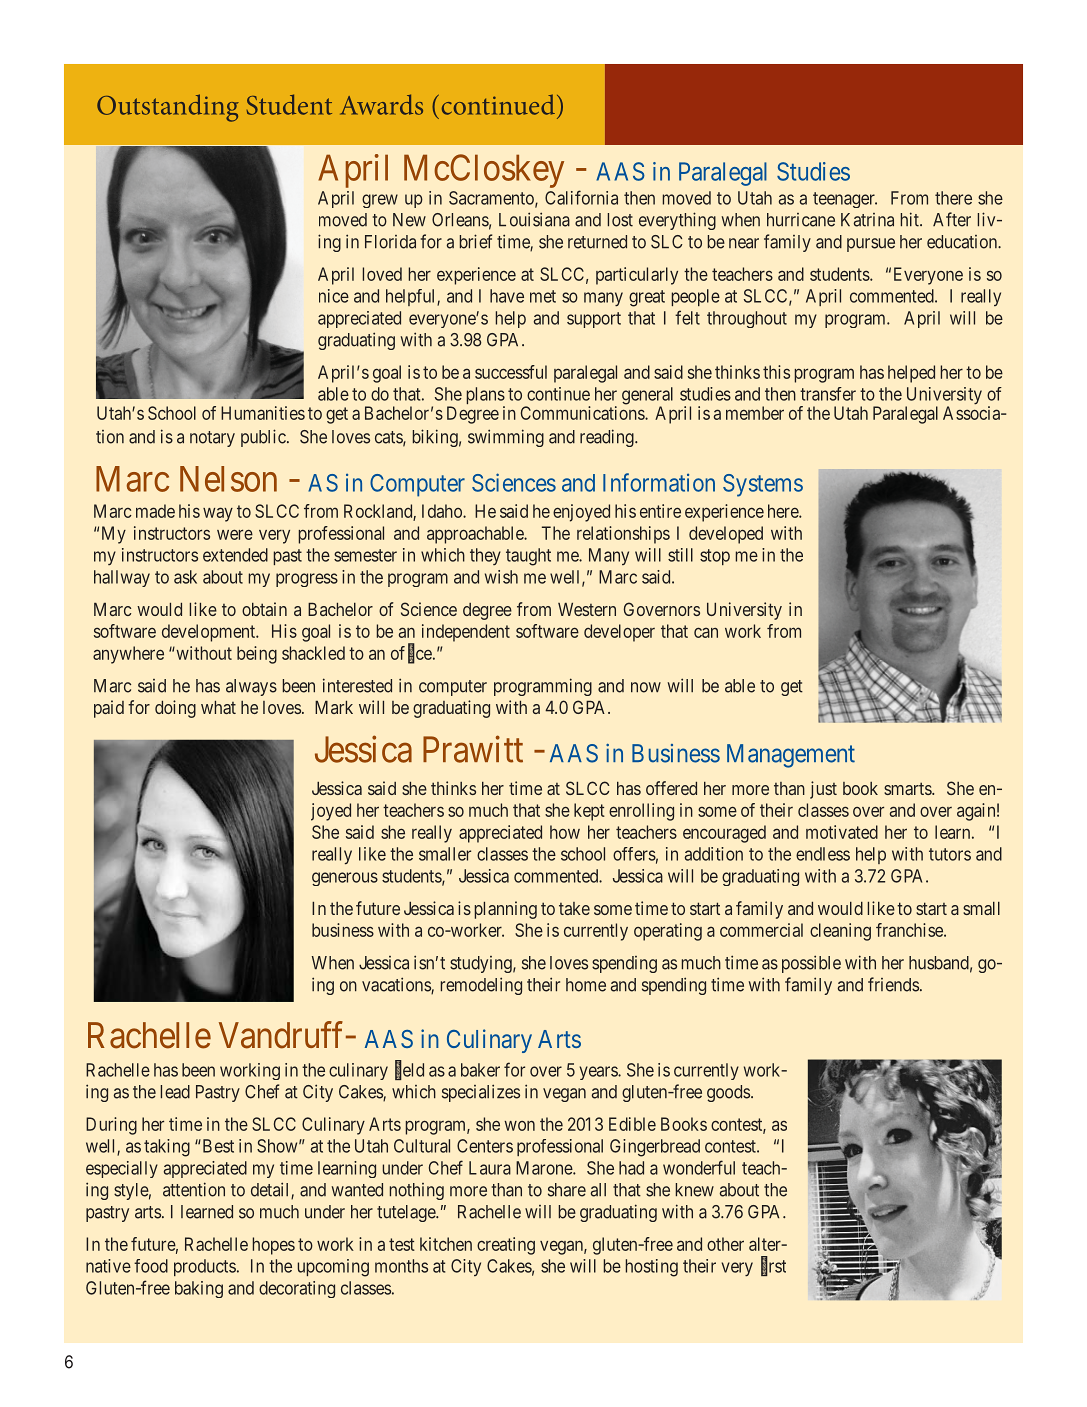  I want to click on Outstanding, so click(168, 108).
